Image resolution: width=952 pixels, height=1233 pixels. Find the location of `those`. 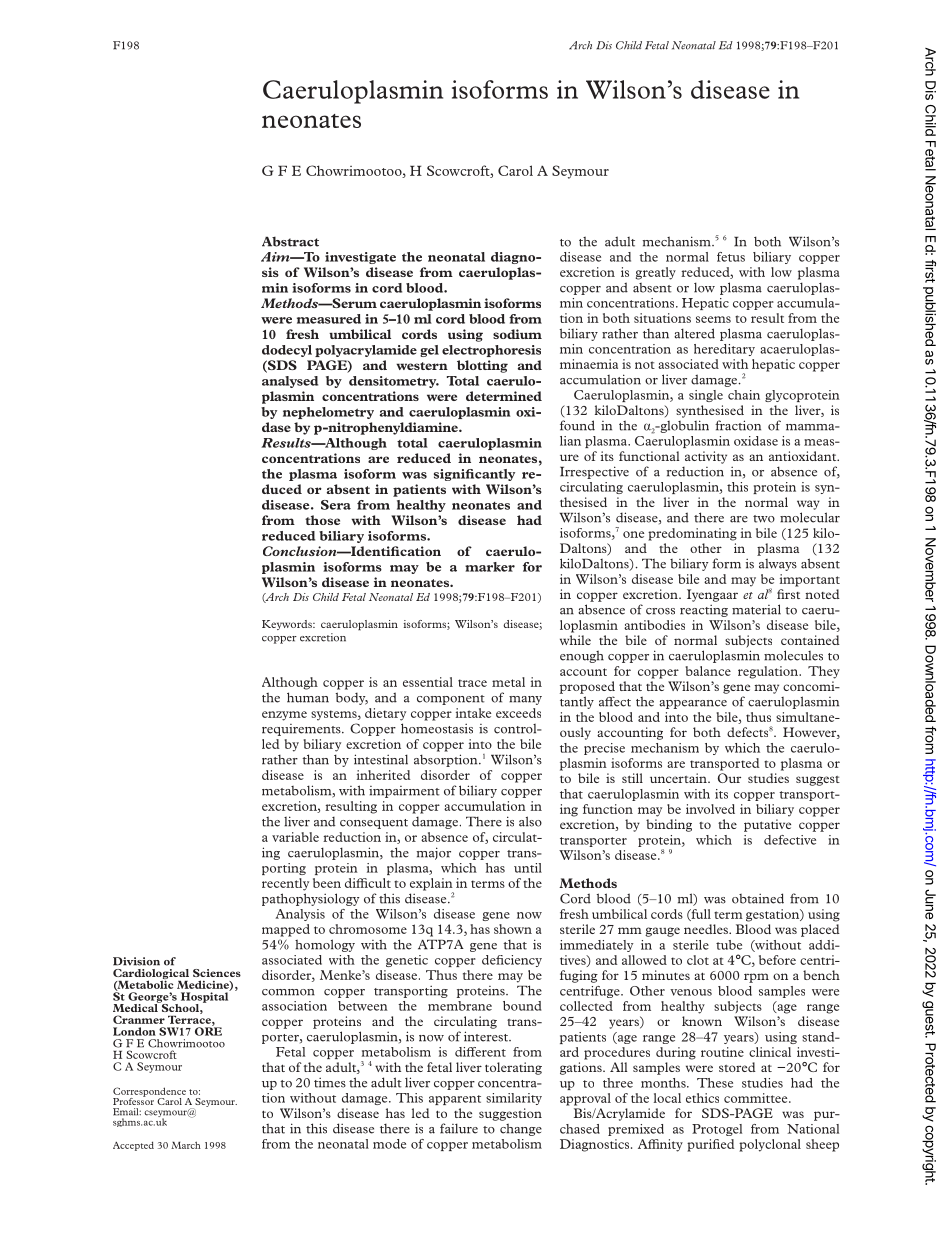

those is located at coordinates (322, 520).
